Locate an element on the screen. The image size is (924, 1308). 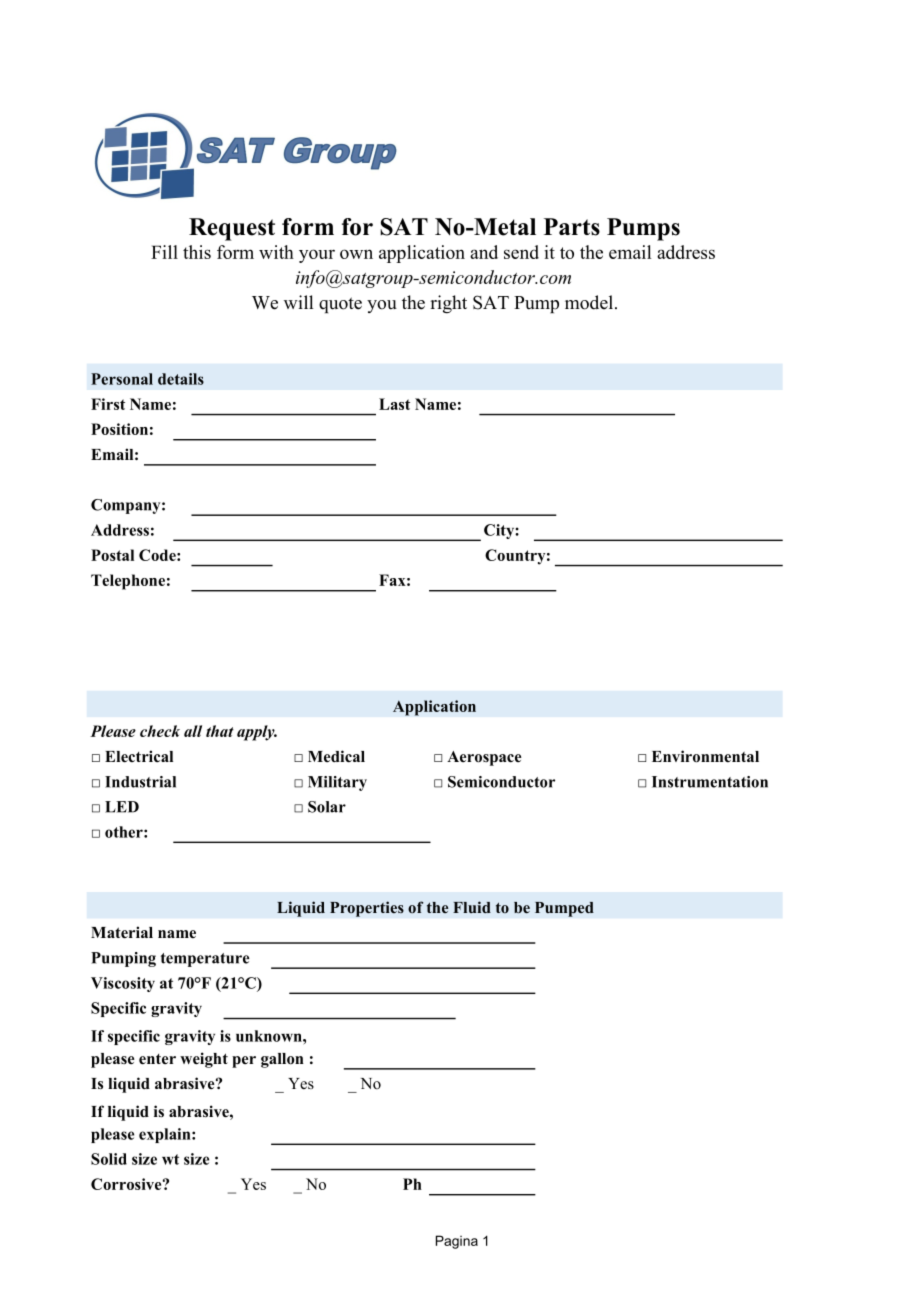
LED is located at coordinates (122, 807).
